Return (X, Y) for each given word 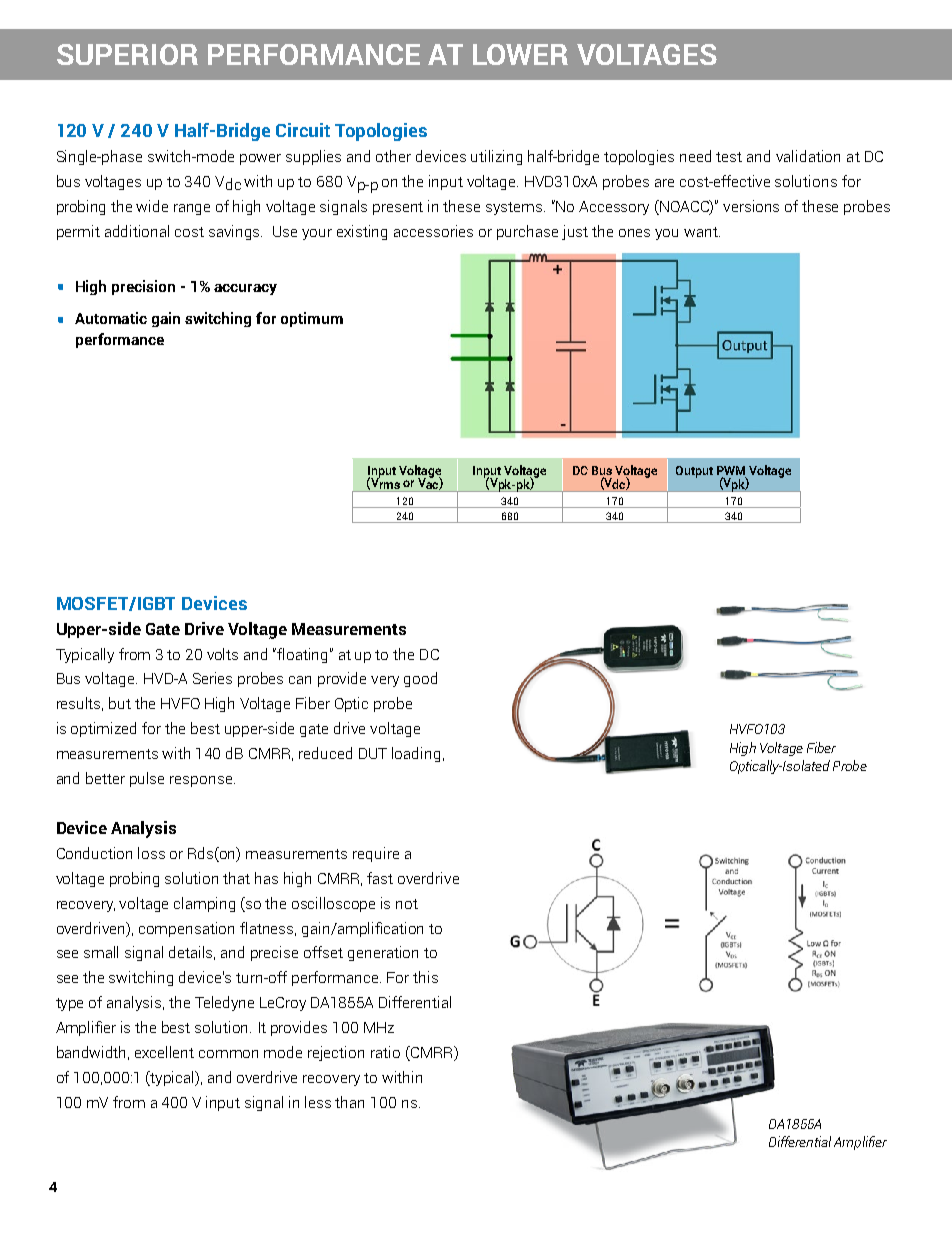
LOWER (520, 54)
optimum (312, 319)
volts (222, 654)
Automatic (111, 318)
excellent (164, 1052)
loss (151, 853)
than (349, 1102)
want (702, 232)
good (420, 679)
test (729, 157)
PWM (731, 472)
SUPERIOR (127, 54)
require (376, 854)
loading (416, 754)
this (425, 977)
